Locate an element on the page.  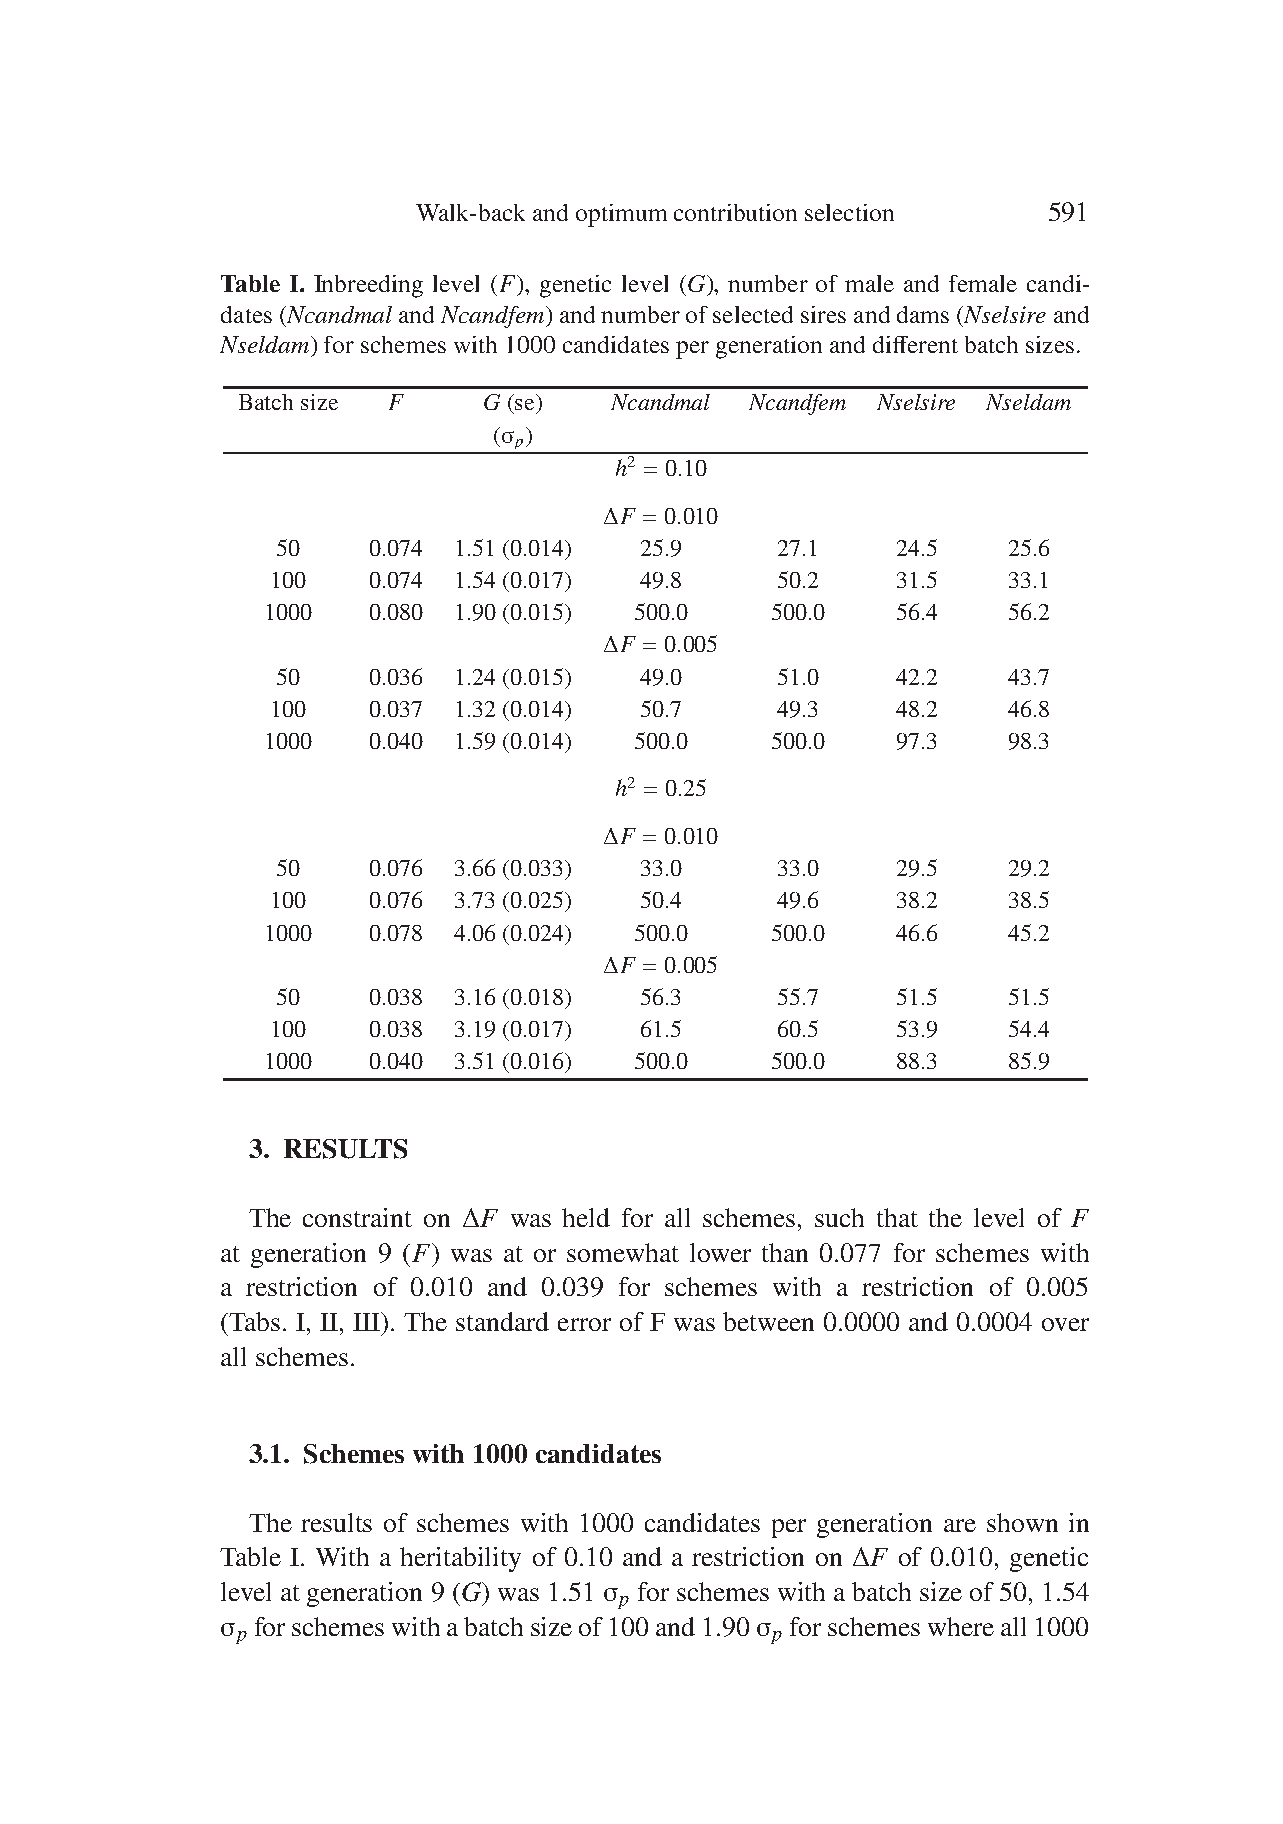
selected is located at coordinates (753, 314).
